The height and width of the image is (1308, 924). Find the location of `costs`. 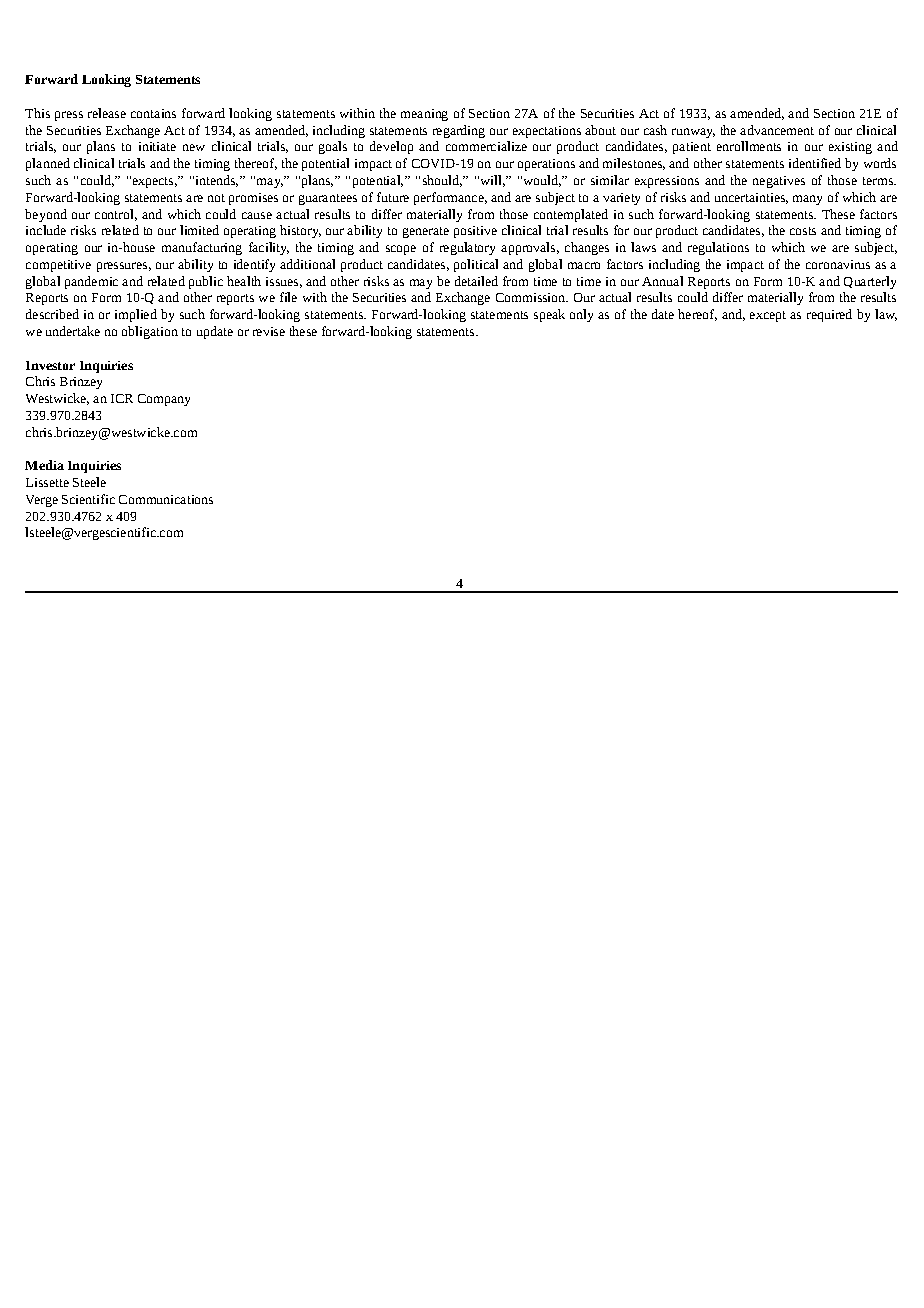

costs is located at coordinates (803, 231).
